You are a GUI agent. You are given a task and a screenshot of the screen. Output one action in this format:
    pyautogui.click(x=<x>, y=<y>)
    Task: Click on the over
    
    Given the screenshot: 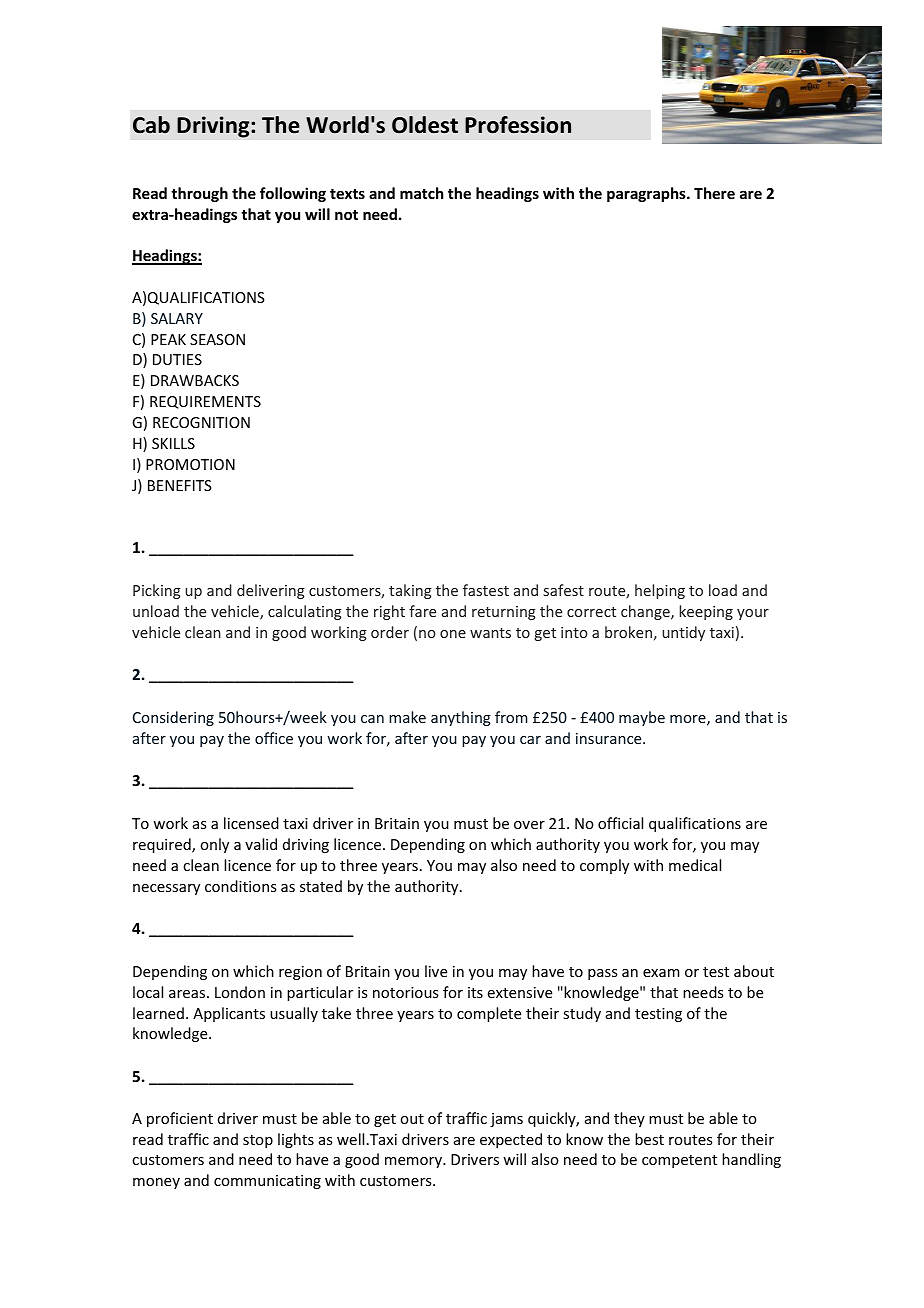 What is the action you would take?
    pyautogui.click(x=529, y=825)
